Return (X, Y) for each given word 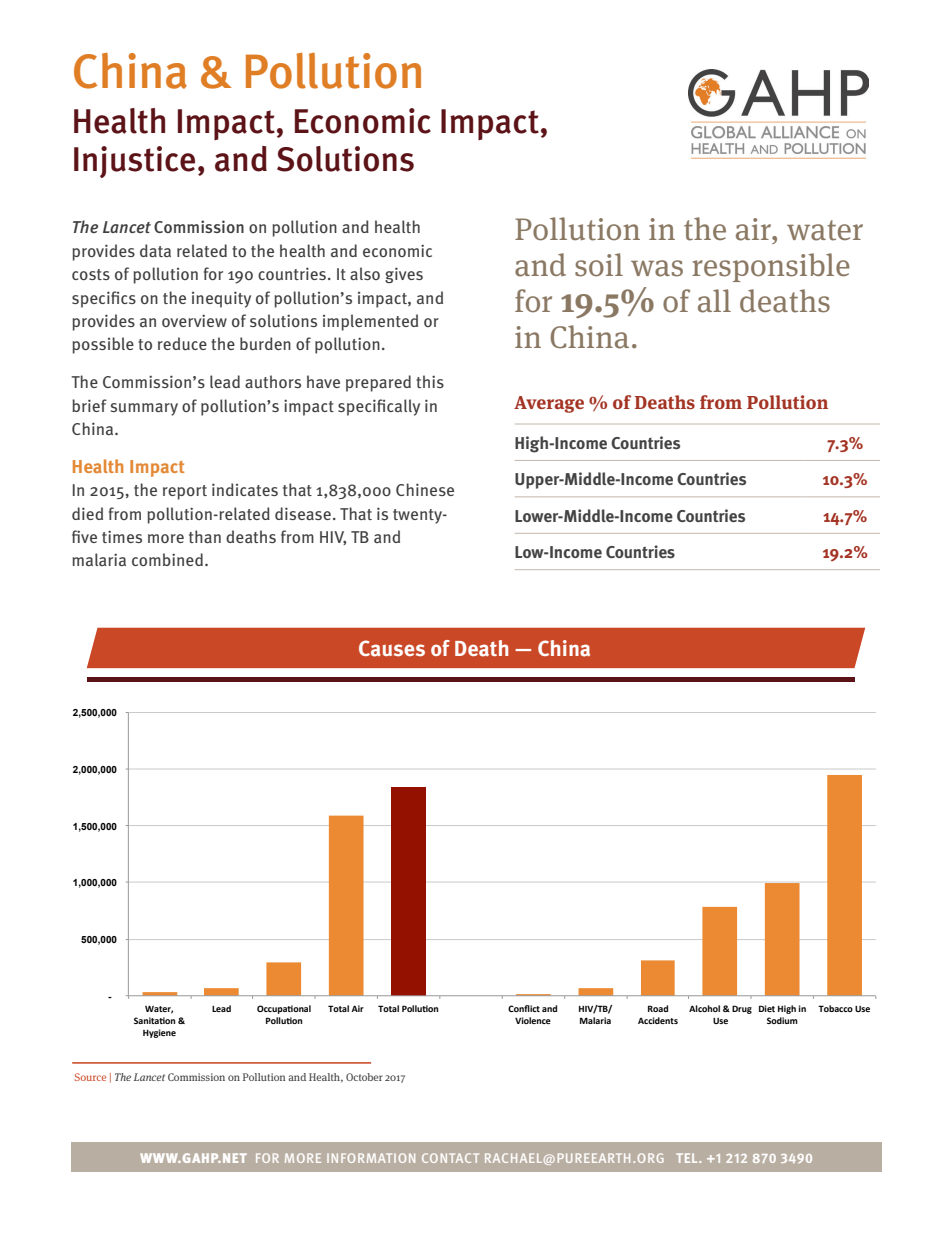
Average (549, 404)
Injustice (134, 162)
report (185, 492)
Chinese (425, 489)
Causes (392, 648)
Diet (767, 1008)
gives (404, 275)
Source (90, 1077)
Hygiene (159, 1033)
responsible (771, 267)
